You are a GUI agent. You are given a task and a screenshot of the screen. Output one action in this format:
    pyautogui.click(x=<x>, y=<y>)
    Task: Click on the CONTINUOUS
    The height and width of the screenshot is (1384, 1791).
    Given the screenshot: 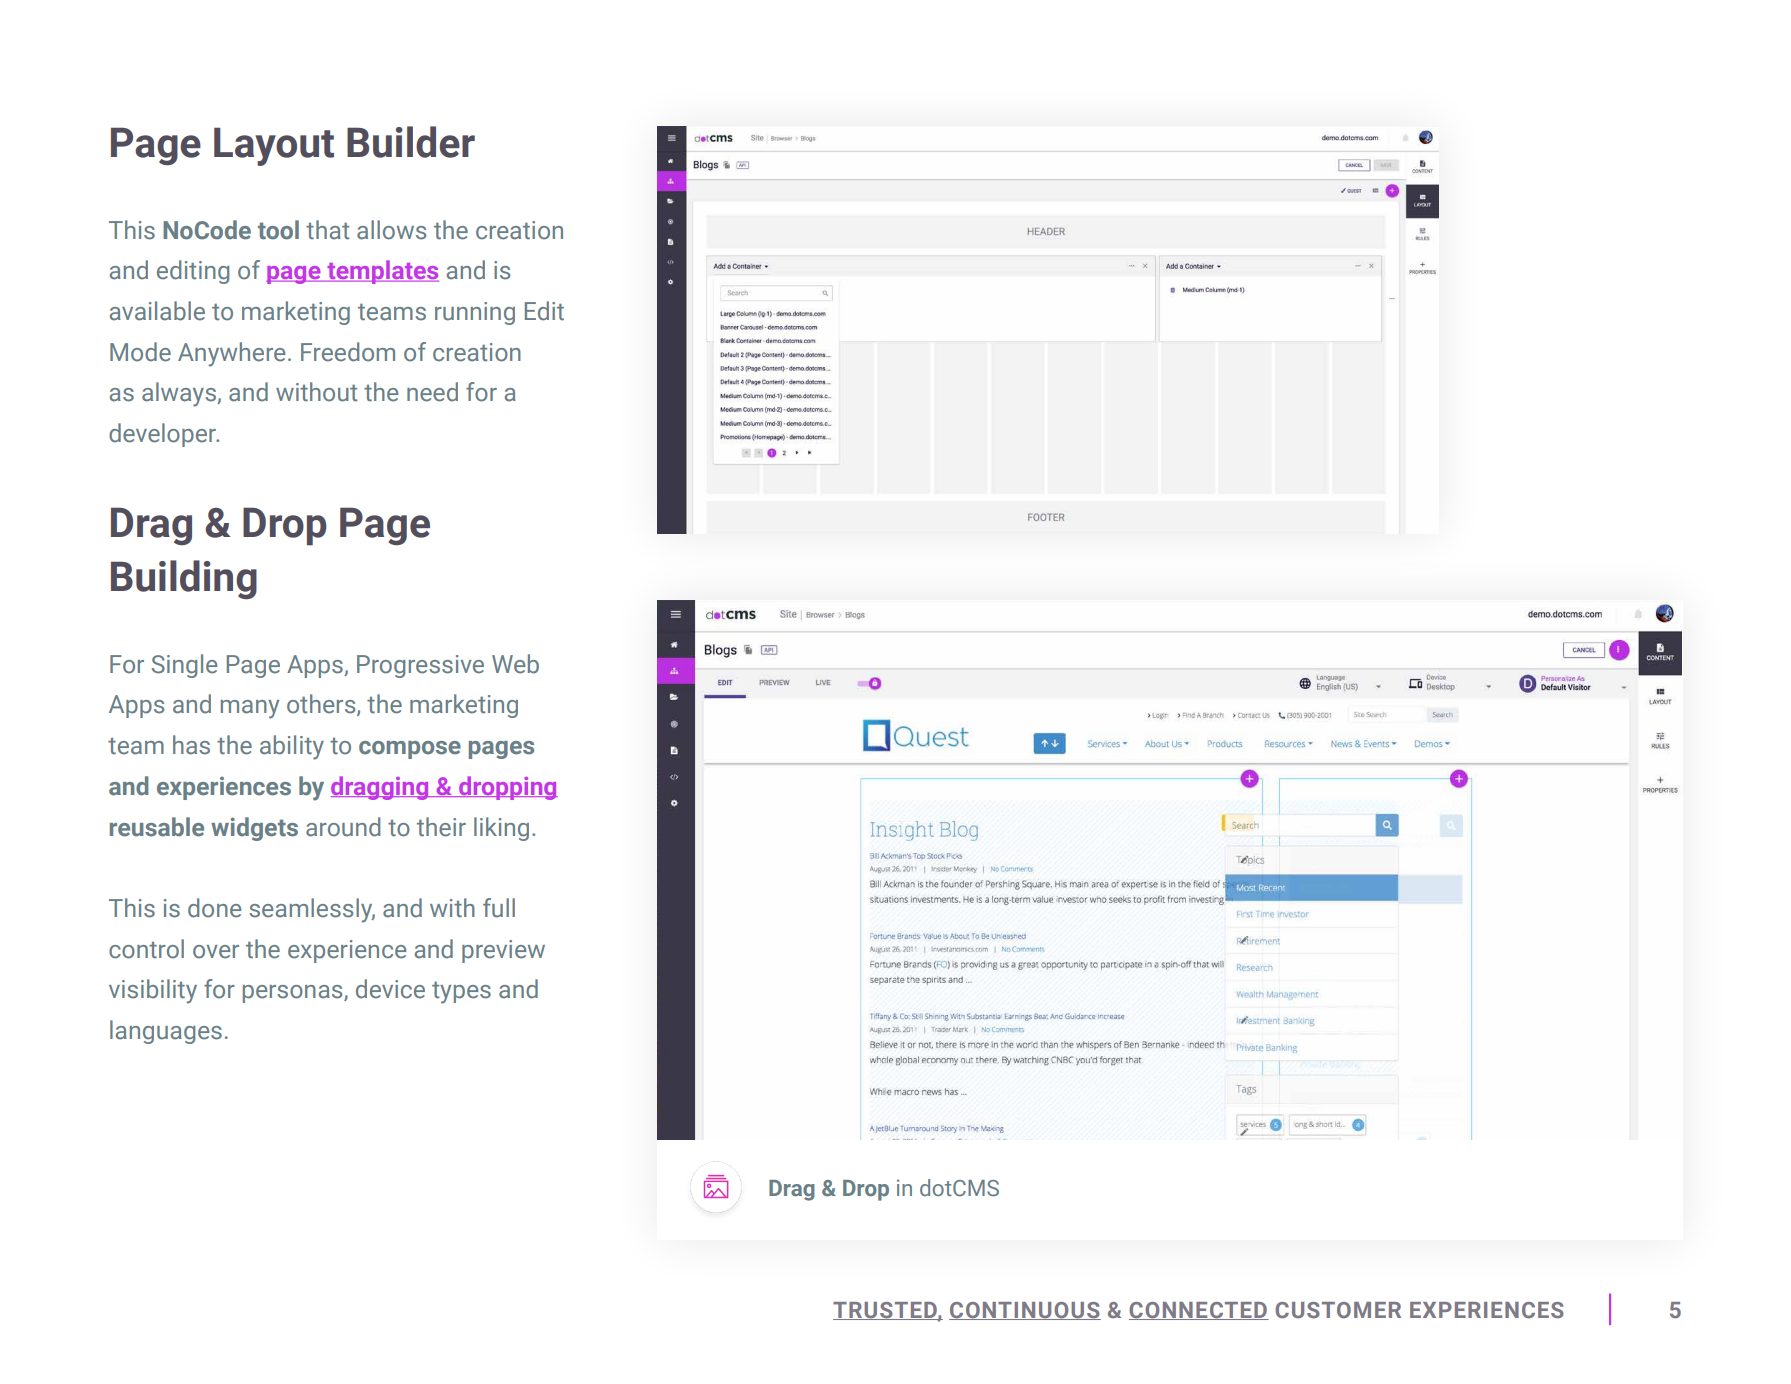 What is the action you would take?
    pyautogui.click(x=1025, y=1311)
